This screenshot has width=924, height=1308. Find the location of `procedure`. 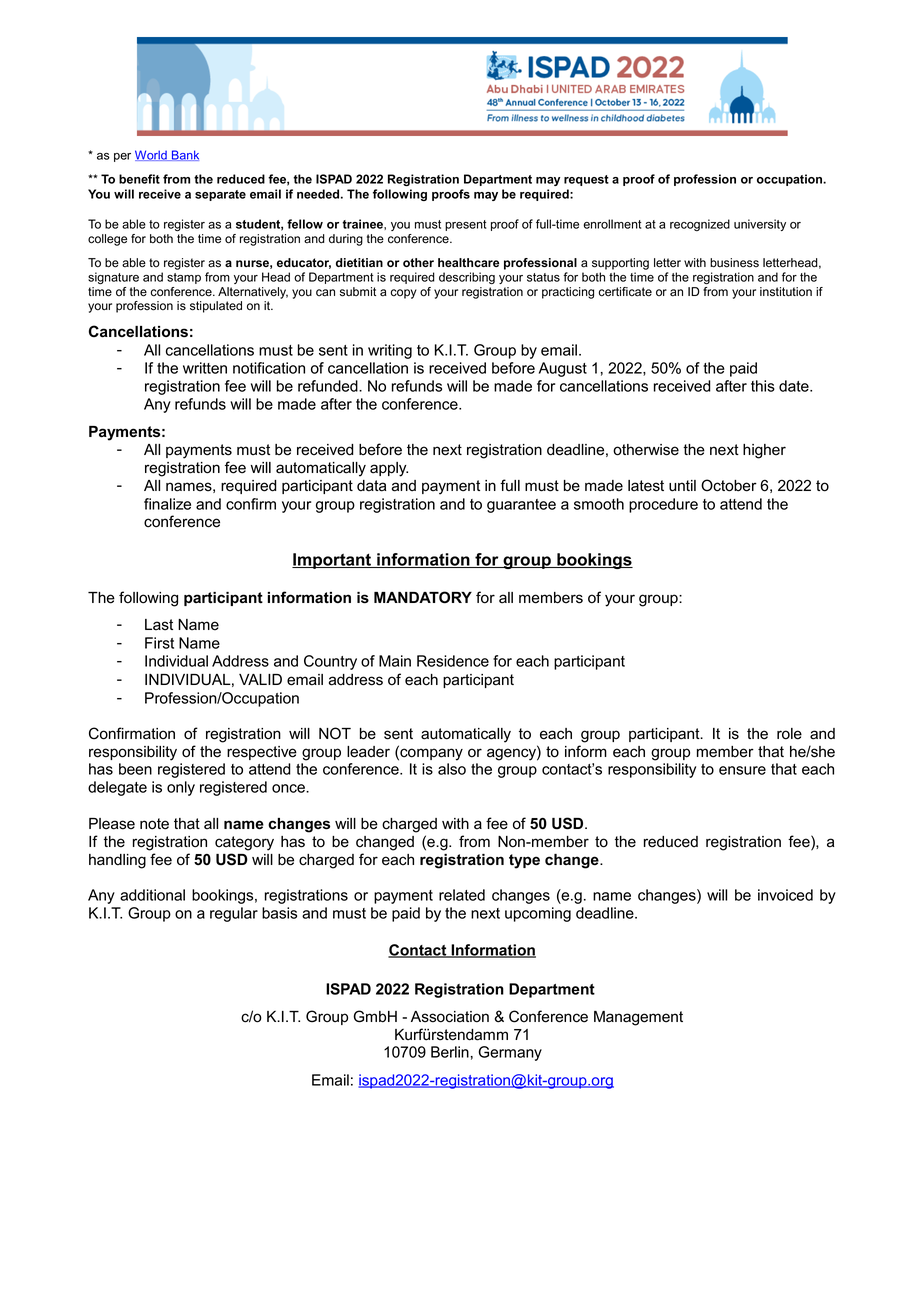

procedure is located at coordinates (663, 505).
